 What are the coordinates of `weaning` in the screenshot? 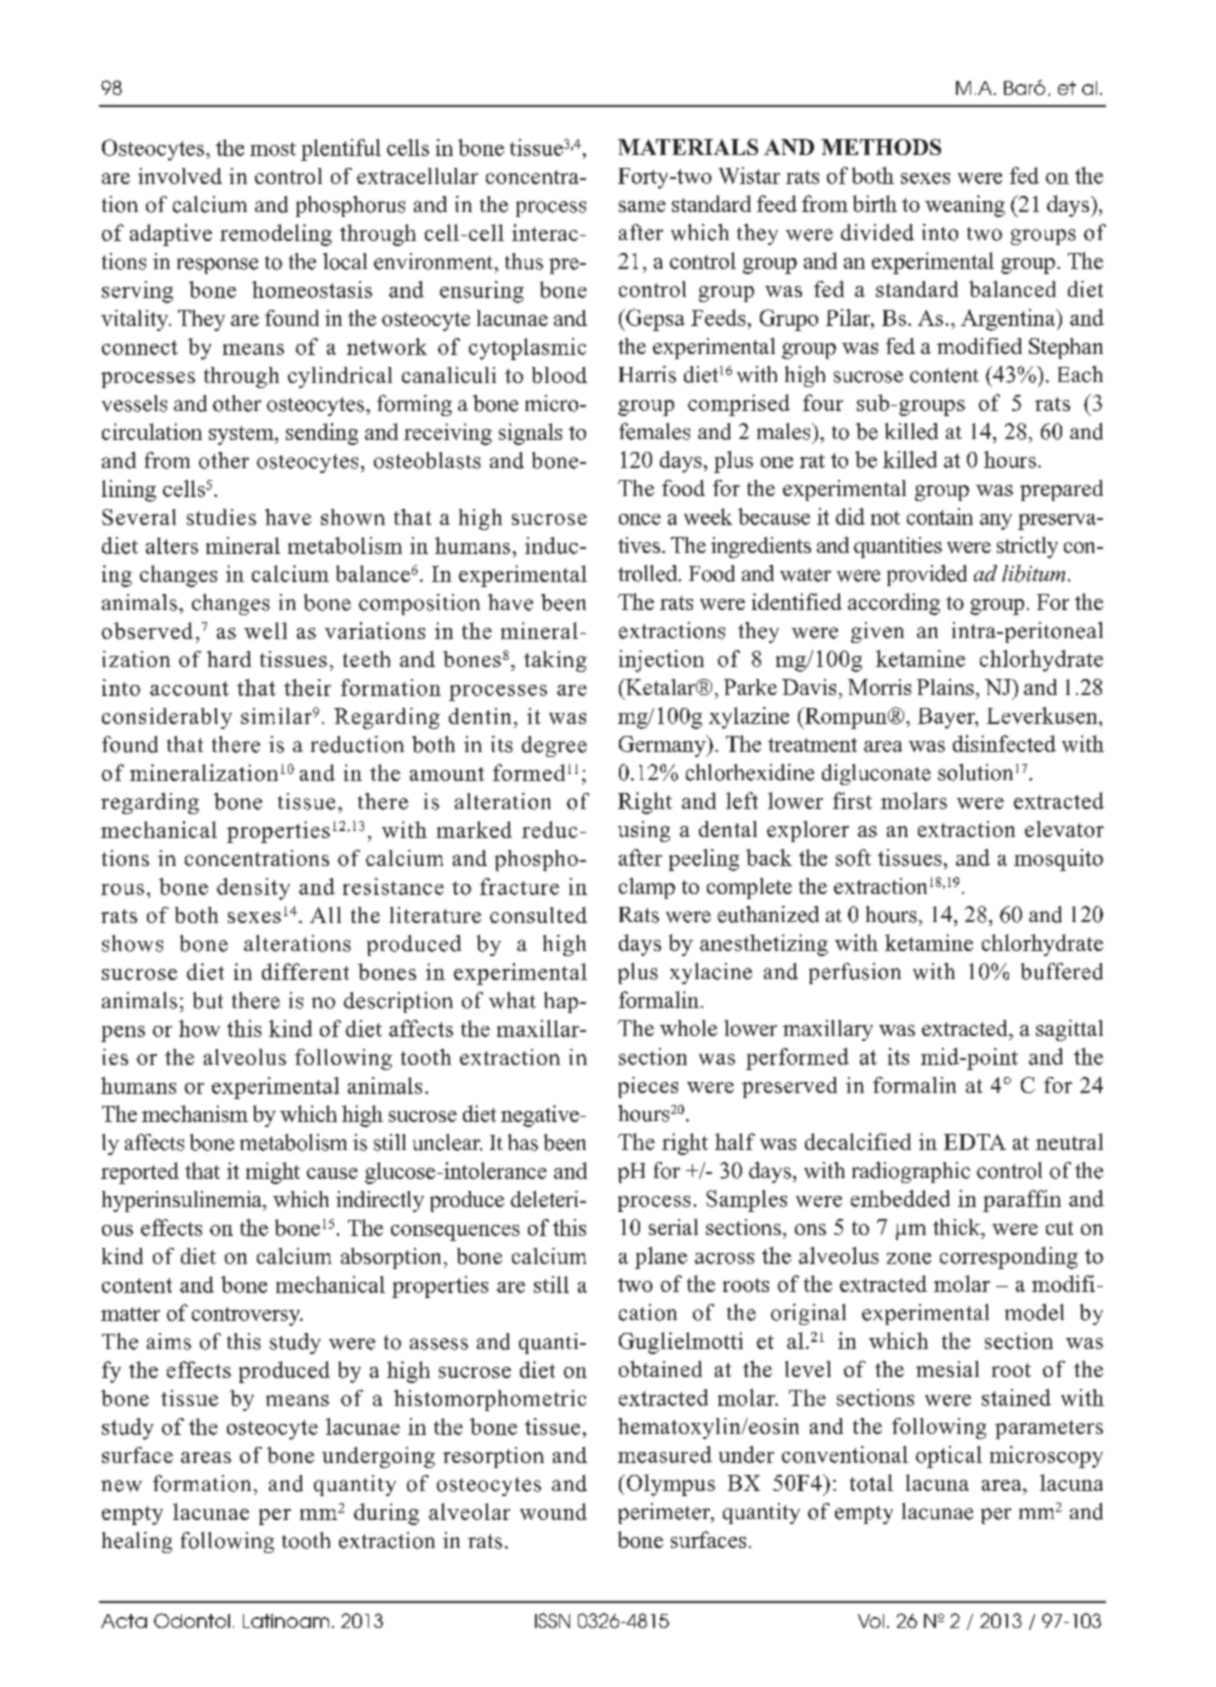 It's located at (965, 206).
